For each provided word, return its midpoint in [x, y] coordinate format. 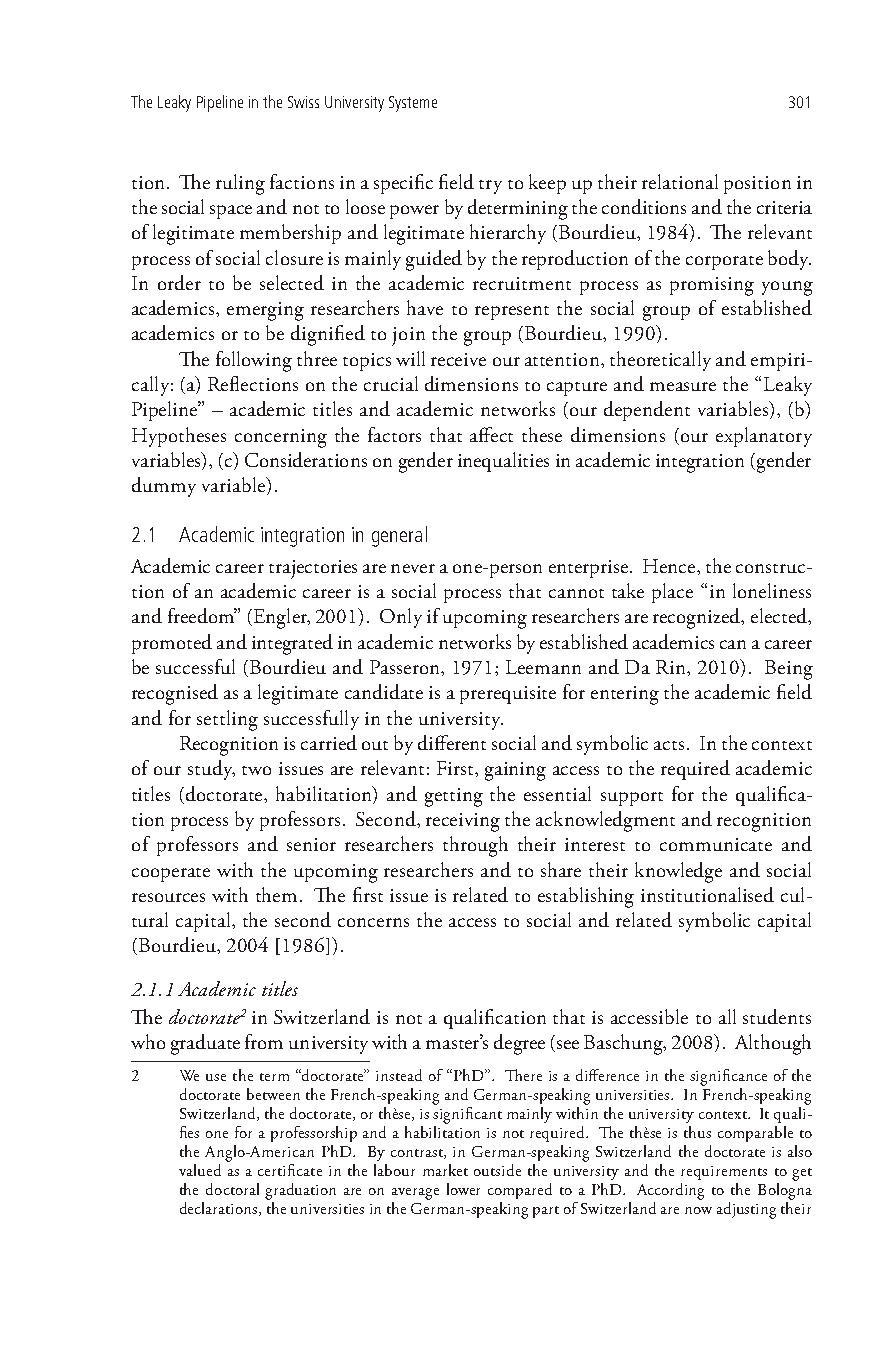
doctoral [232, 1189]
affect [491, 434]
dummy [164, 487]
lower [463, 1189]
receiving [463, 822]
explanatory [764, 437]
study [211, 770]
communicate [716, 844]
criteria [784, 207]
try [490, 187]
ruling [240, 184]
